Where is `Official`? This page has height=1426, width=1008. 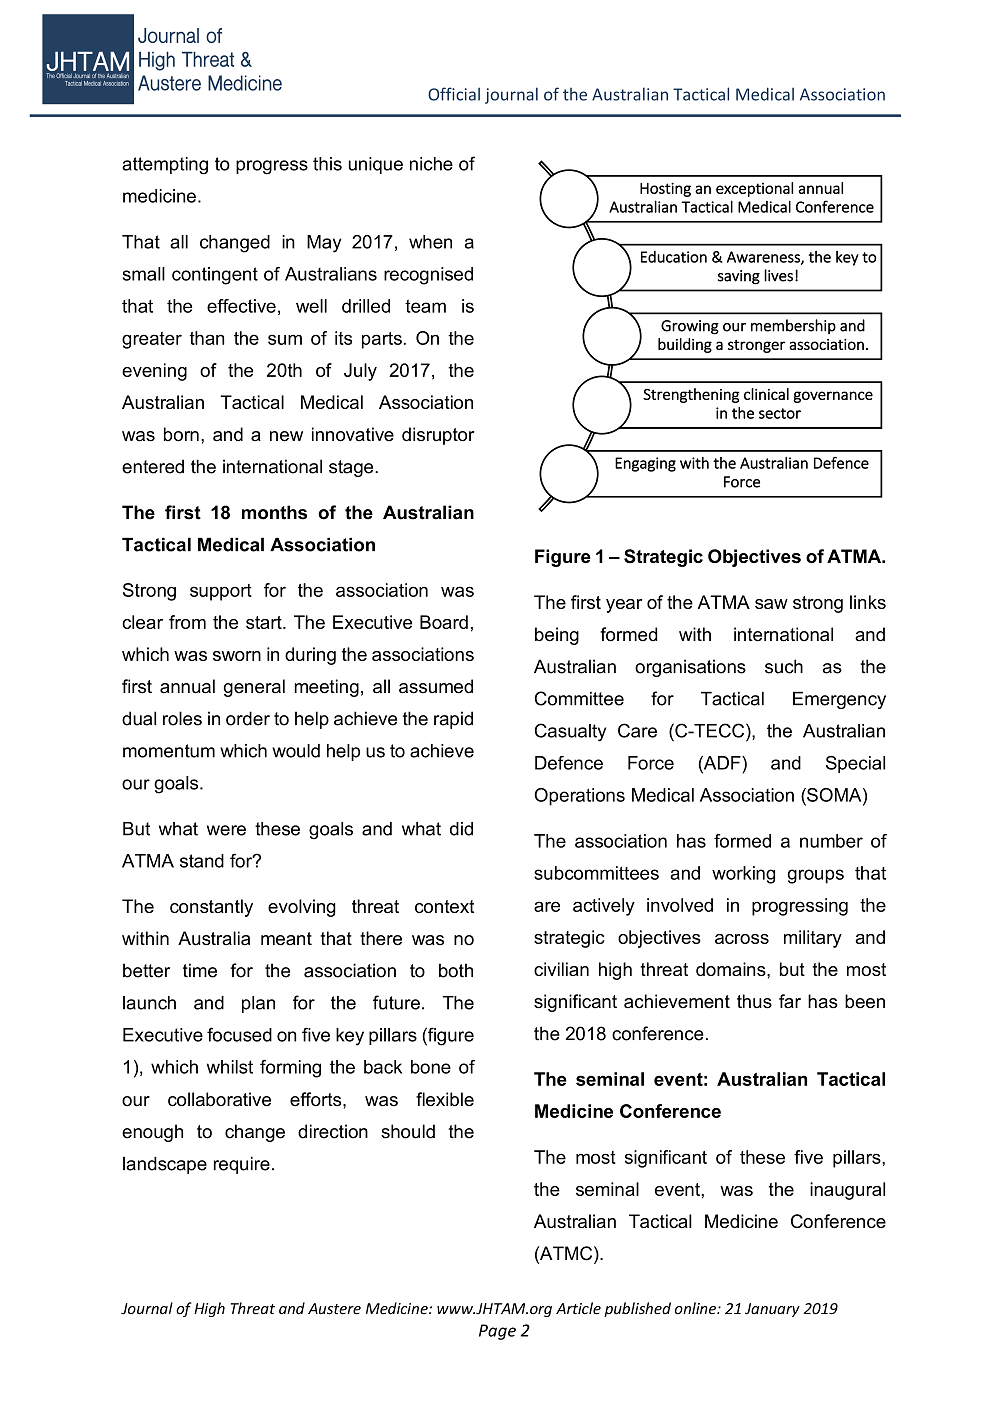
Official is located at coordinates (454, 94).
